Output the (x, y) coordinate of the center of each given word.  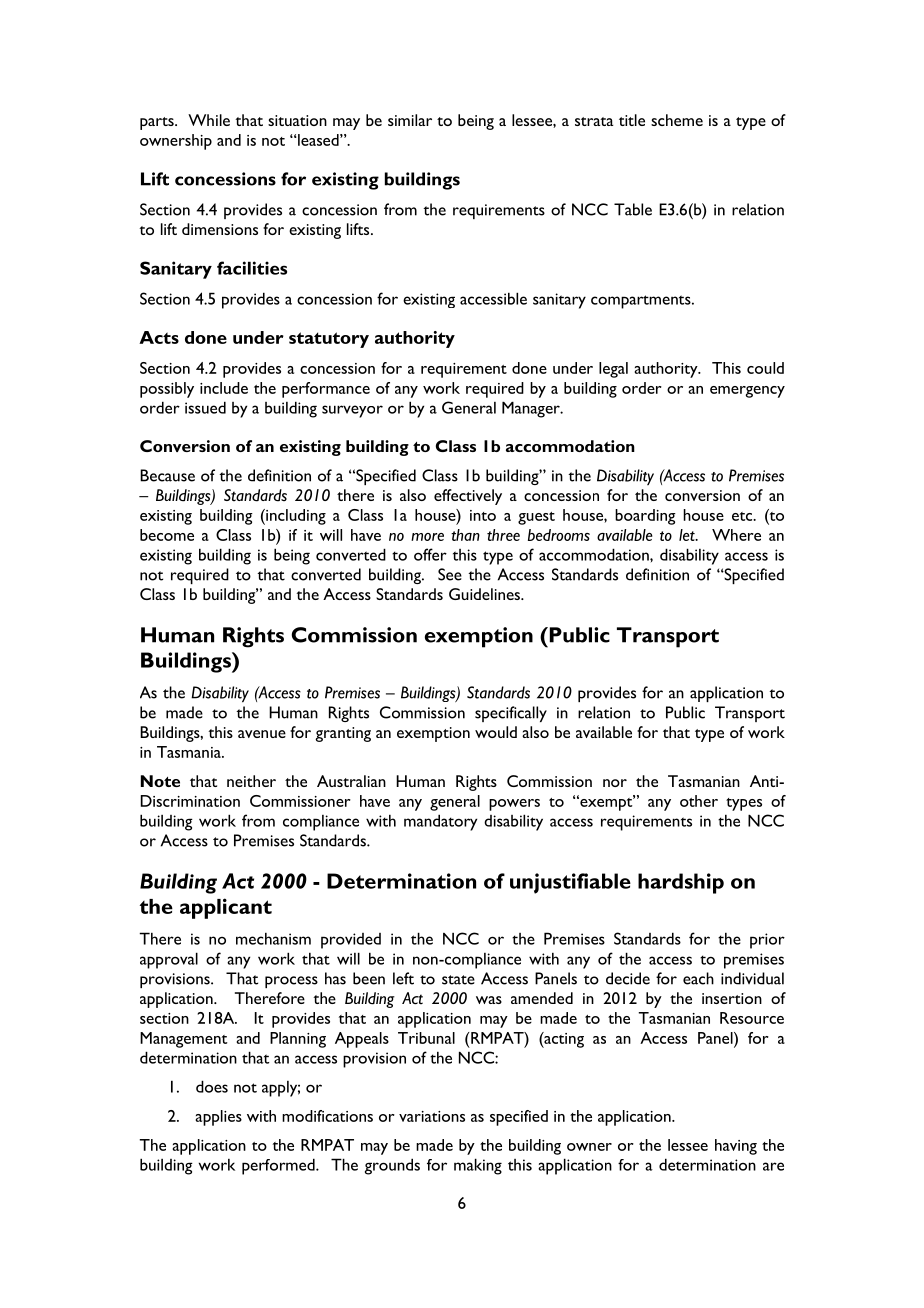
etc (743, 516)
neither (251, 781)
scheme (677, 120)
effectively (468, 497)
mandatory (440, 822)
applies (218, 1118)
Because (167, 475)
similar (410, 120)
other (699, 801)
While (209, 120)
